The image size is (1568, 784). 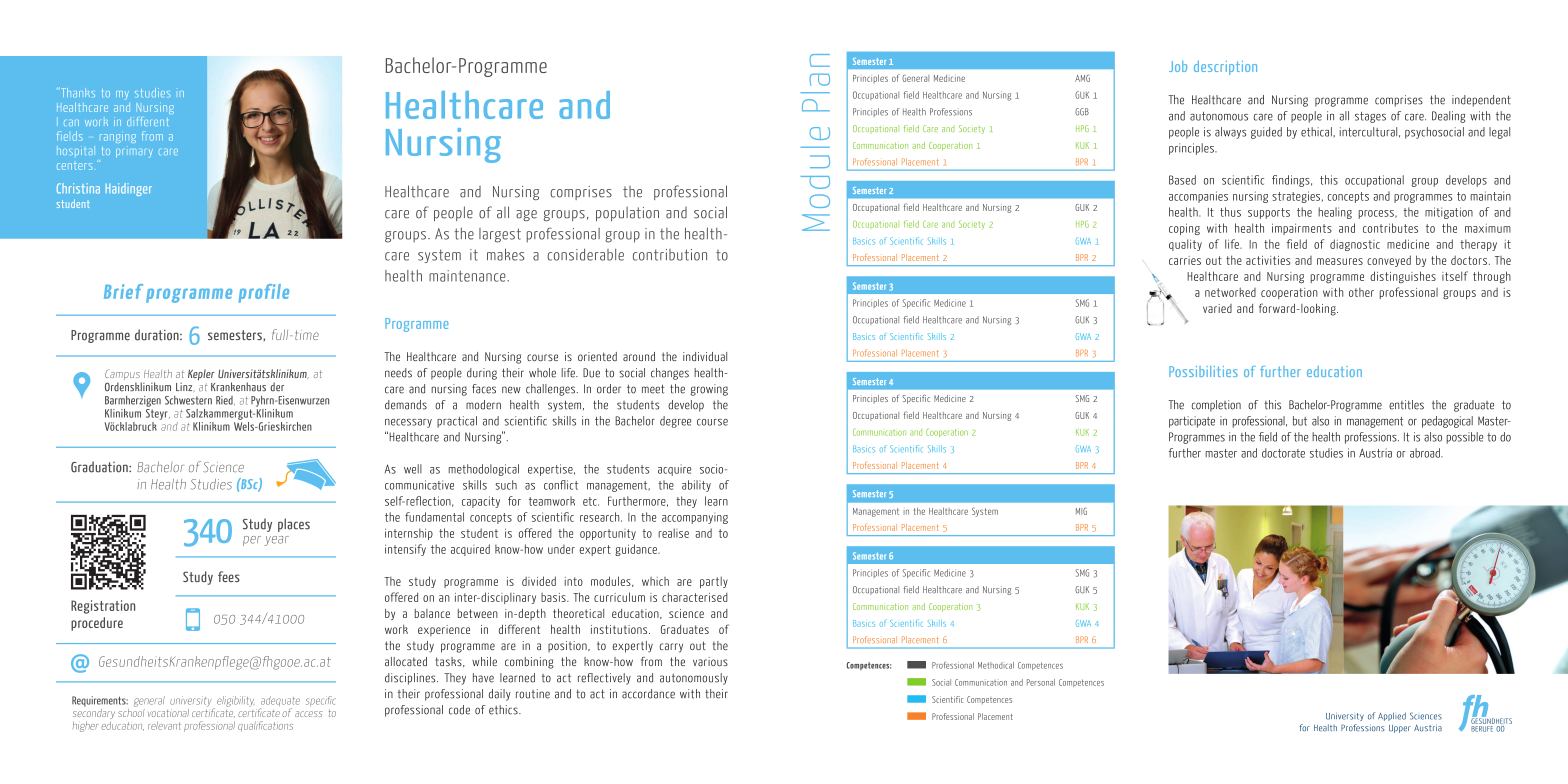 What do you see at coordinates (1225, 67) in the screenshot?
I see `description` at bounding box center [1225, 67].
